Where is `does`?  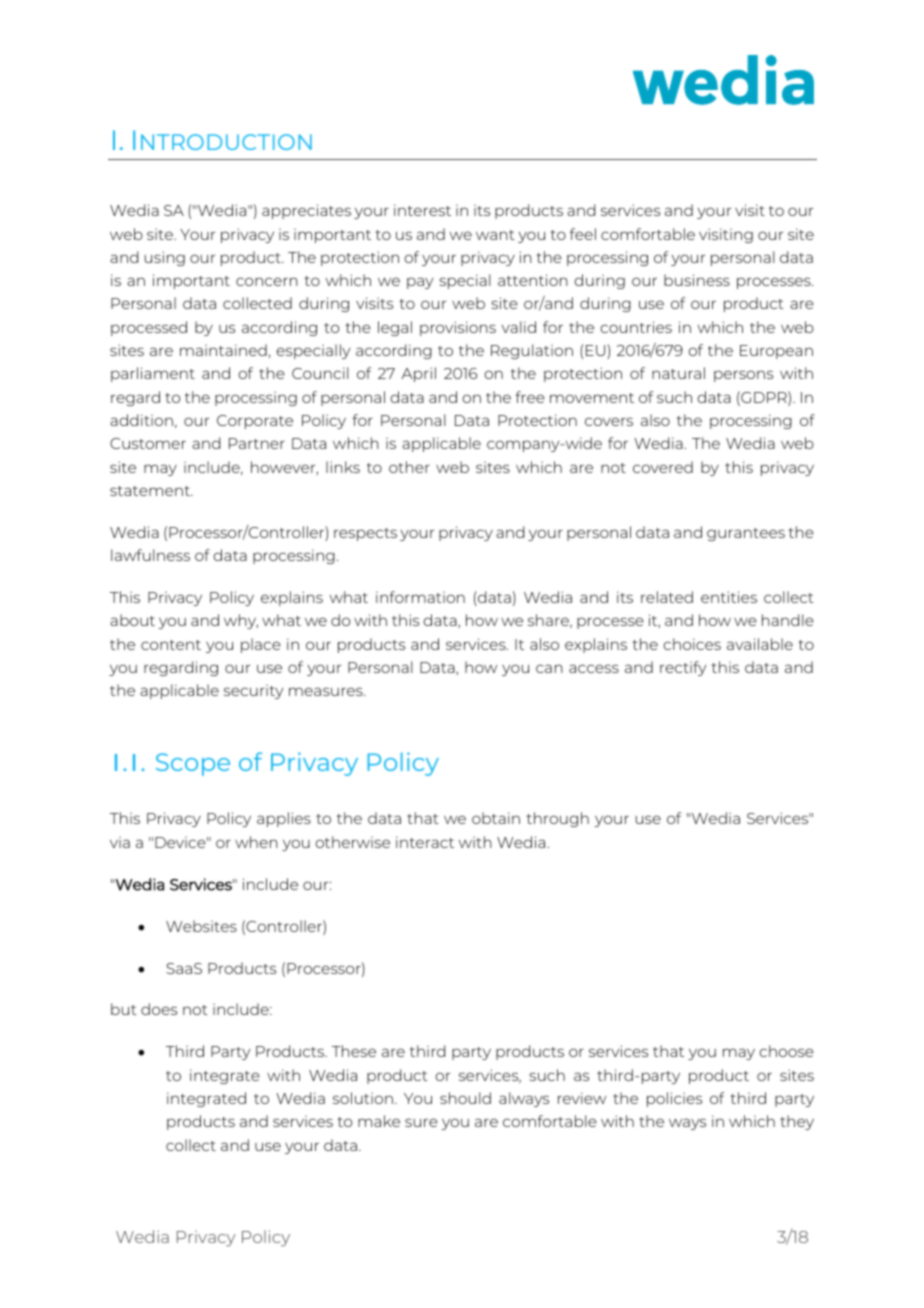
does is located at coordinates (159, 1009).
